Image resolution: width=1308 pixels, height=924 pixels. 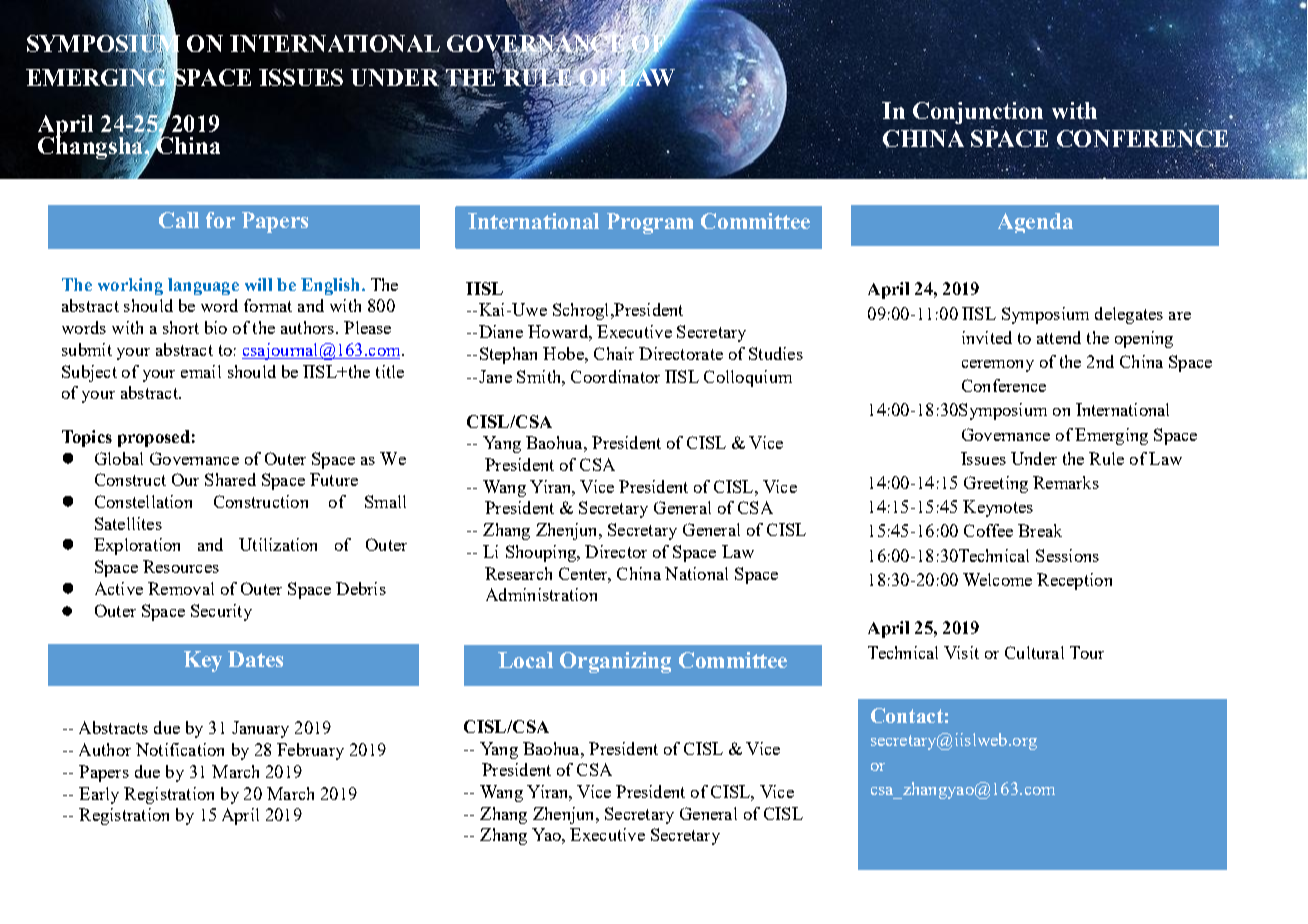 I want to click on language, so click(x=203, y=286).
